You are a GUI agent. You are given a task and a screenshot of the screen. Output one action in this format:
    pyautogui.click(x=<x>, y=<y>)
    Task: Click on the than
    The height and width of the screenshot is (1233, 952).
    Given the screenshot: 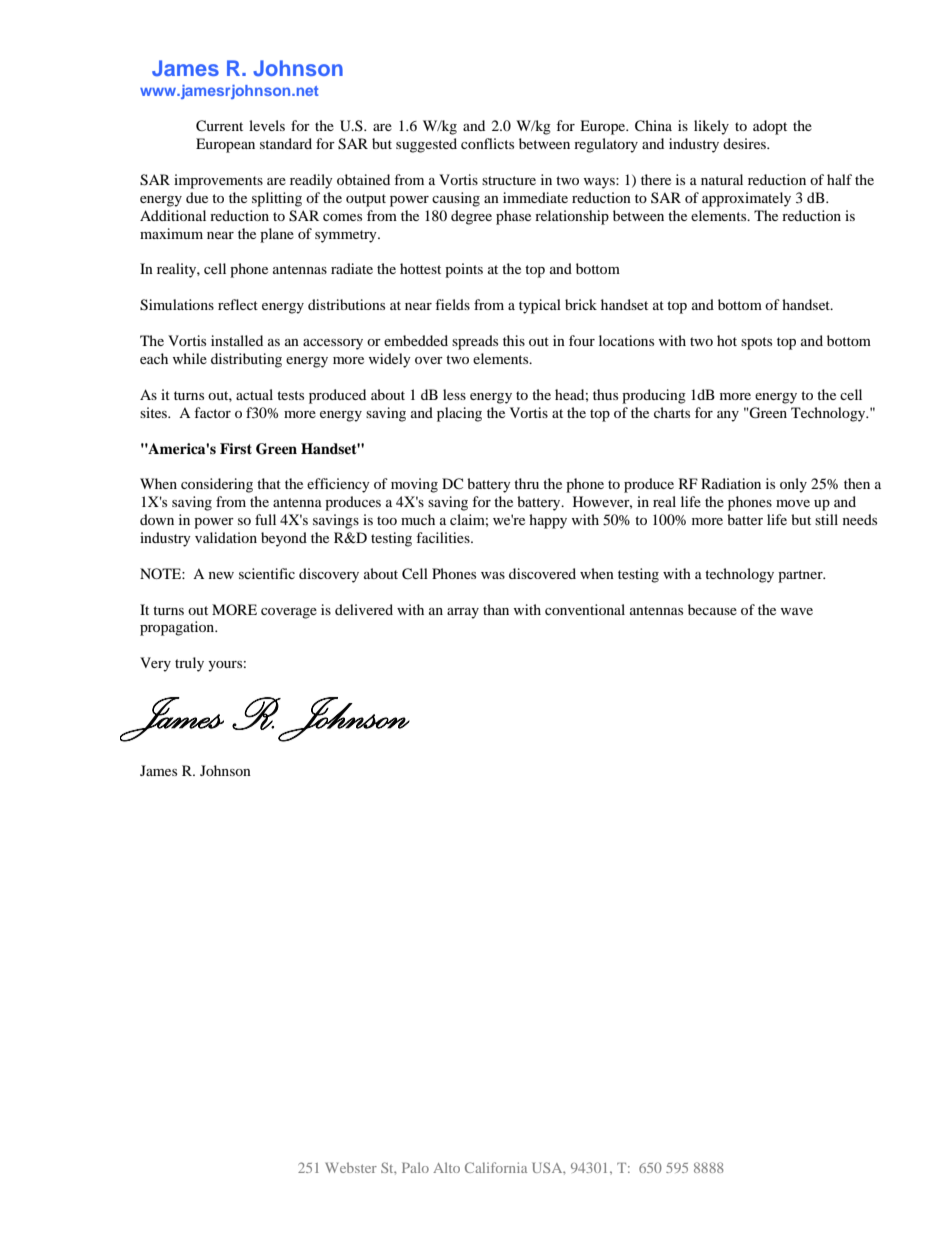 What is the action you would take?
    pyautogui.click(x=496, y=609)
